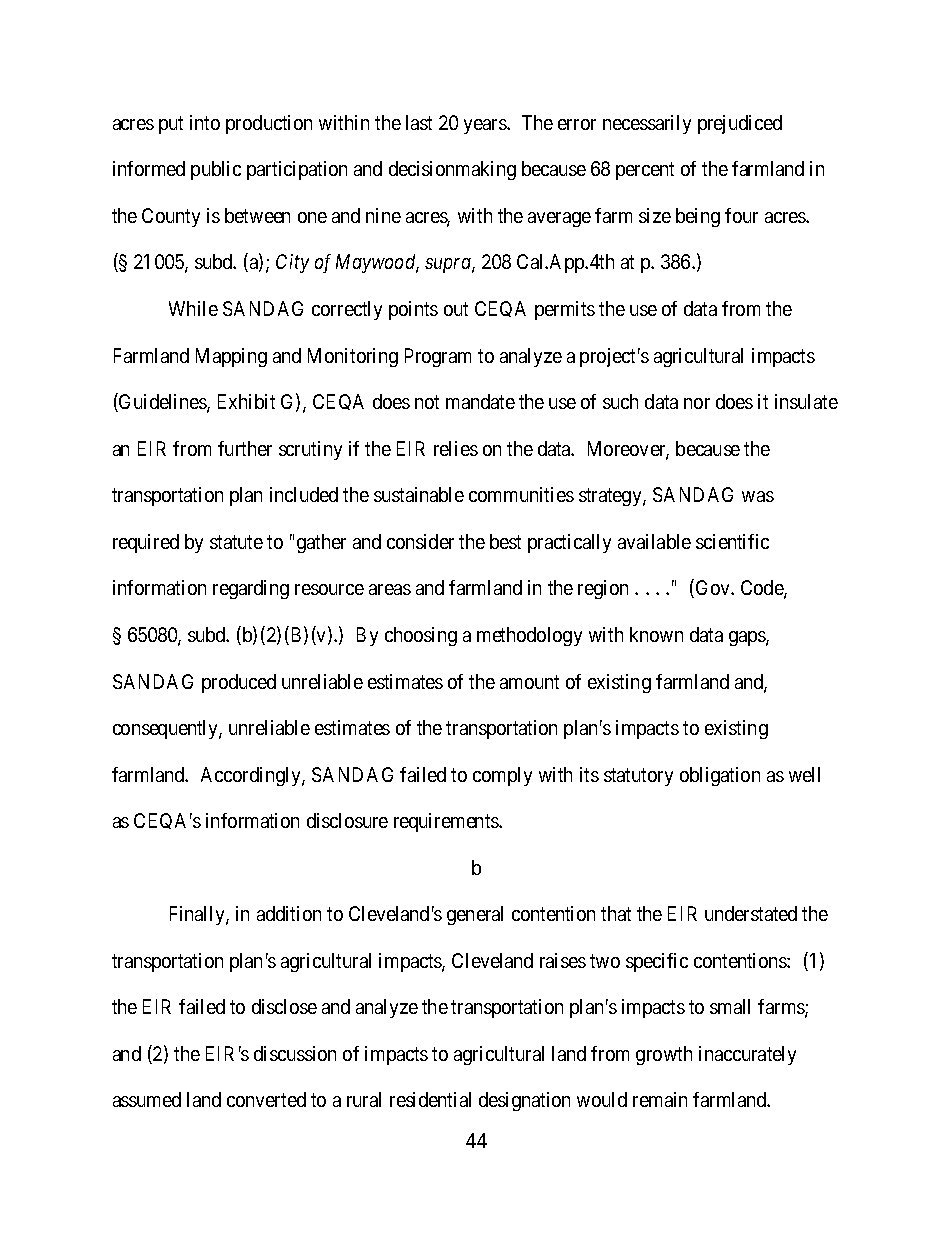 The image size is (952, 1233). What do you see at coordinates (747, 1055) in the screenshot?
I see `inaccurately` at bounding box center [747, 1055].
